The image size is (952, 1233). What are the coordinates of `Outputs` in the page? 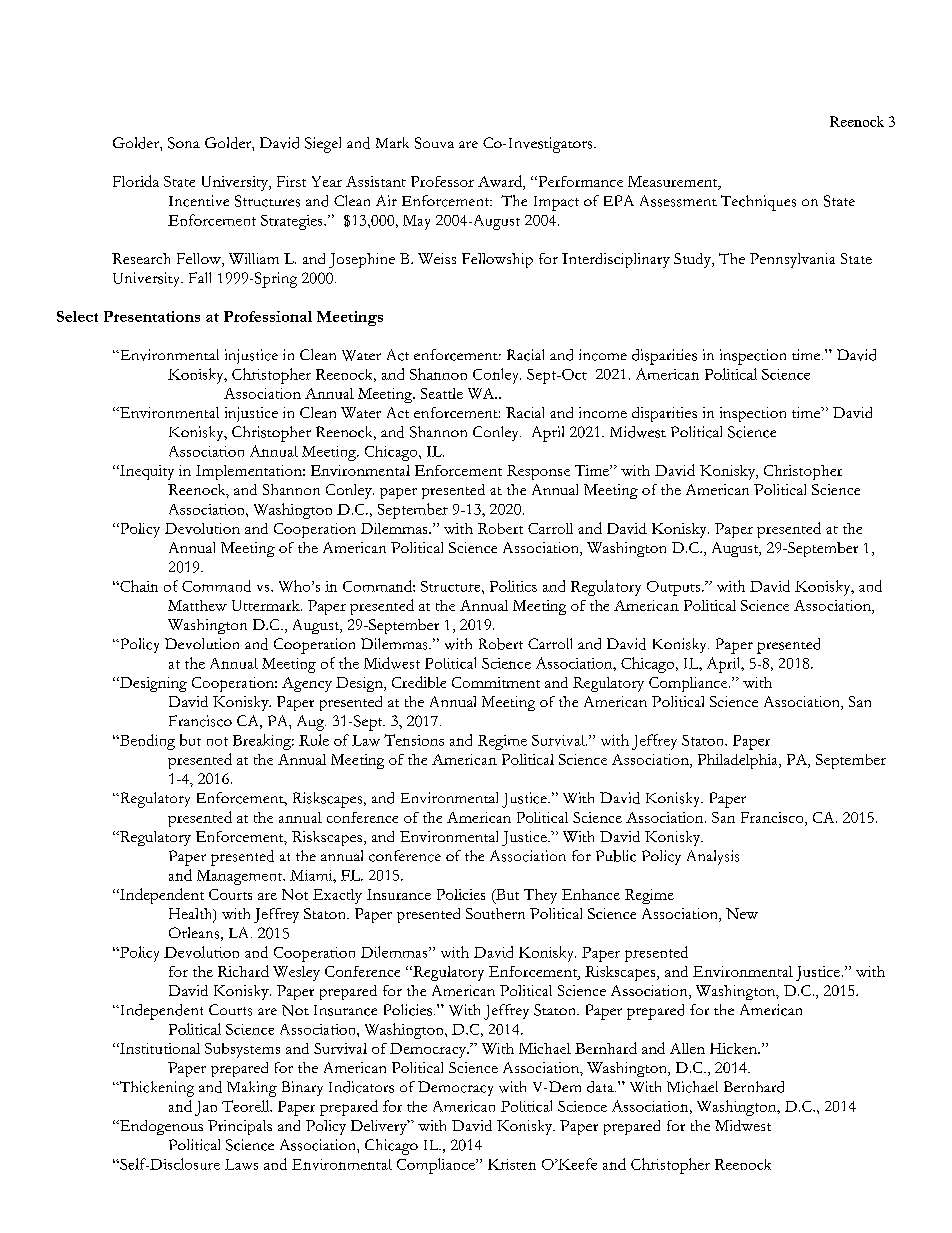 It's located at (675, 588).
